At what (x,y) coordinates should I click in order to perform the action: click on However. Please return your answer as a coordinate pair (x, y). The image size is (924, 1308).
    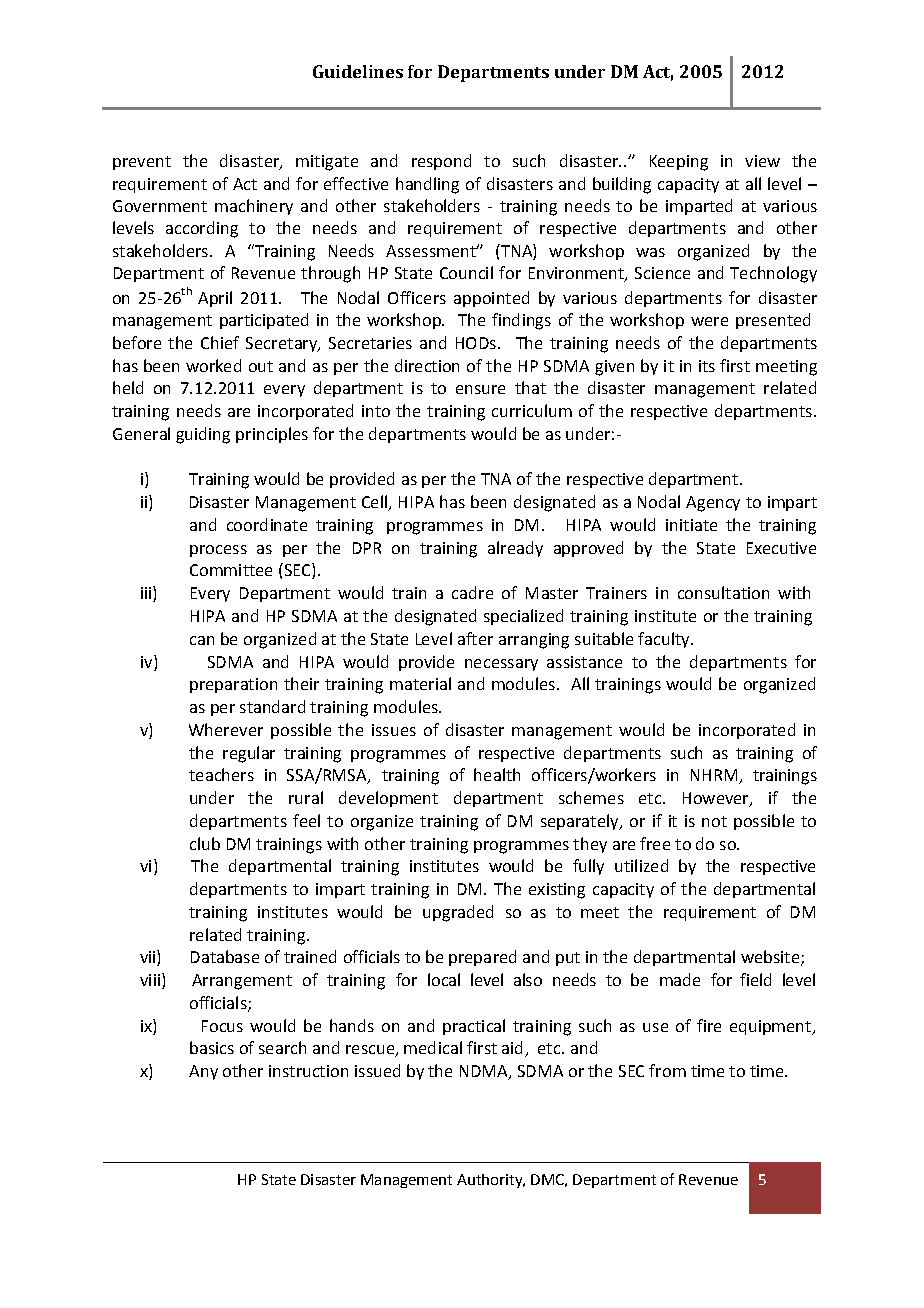
    Looking at the image, I should click on (717, 799).
